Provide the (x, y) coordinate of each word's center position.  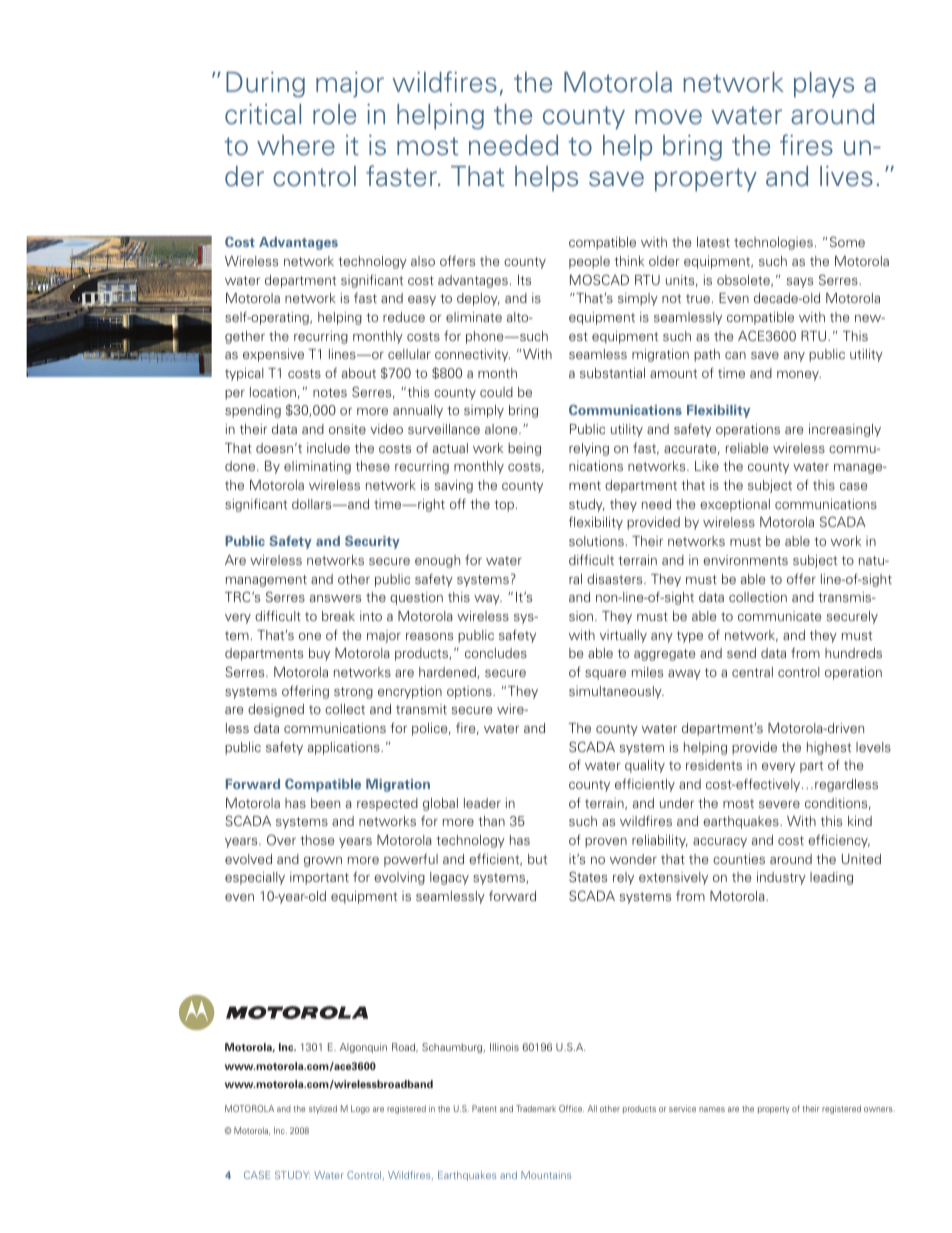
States (588, 876)
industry (781, 878)
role (334, 114)
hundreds (853, 653)
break (338, 616)
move (668, 117)
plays (824, 85)
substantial (612, 373)
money (799, 376)
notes (330, 392)
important (319, 878)
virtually (623, 636)
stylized (323, 1109)
